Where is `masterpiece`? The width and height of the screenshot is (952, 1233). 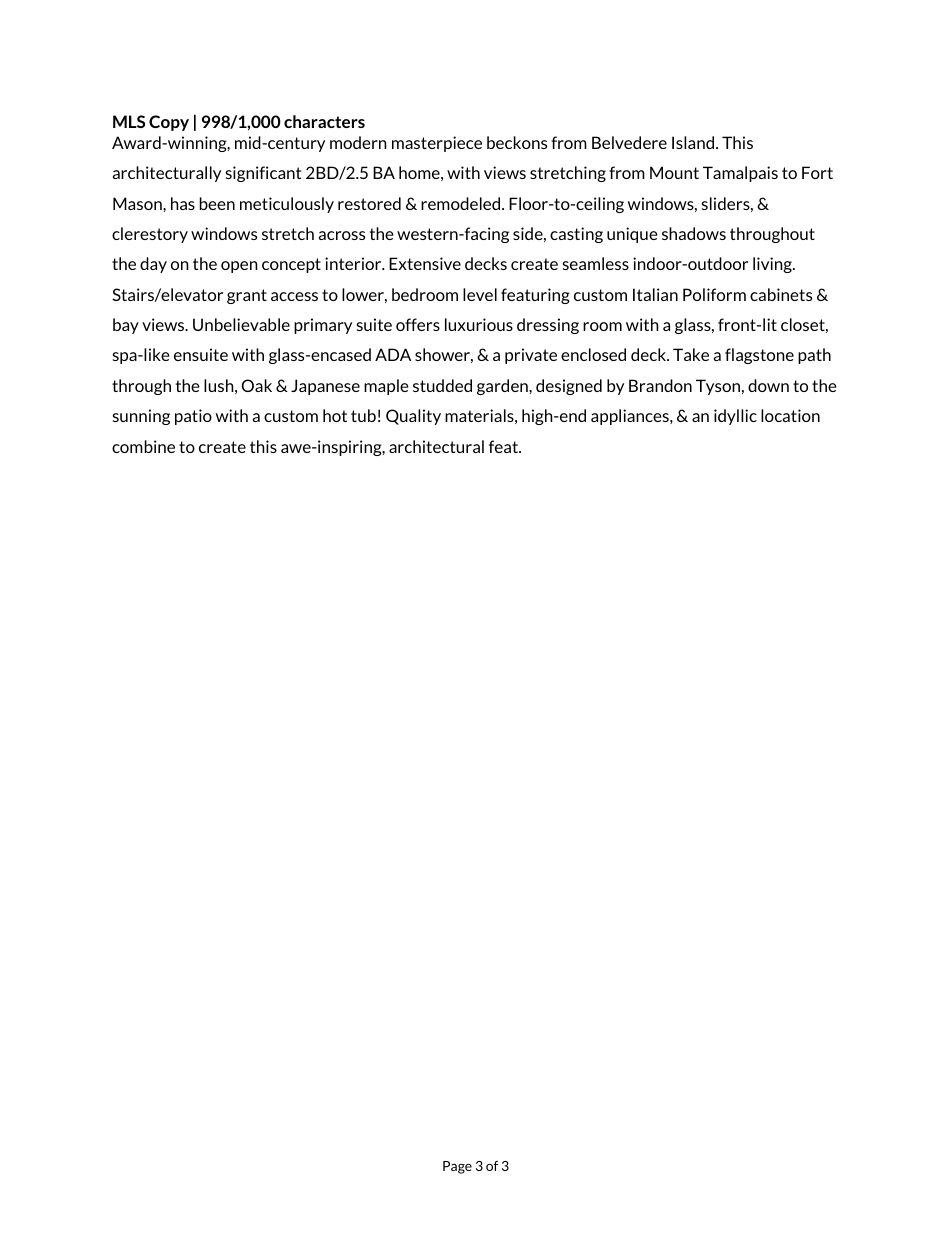 masterpiece is located at coordinates (437, 144).
